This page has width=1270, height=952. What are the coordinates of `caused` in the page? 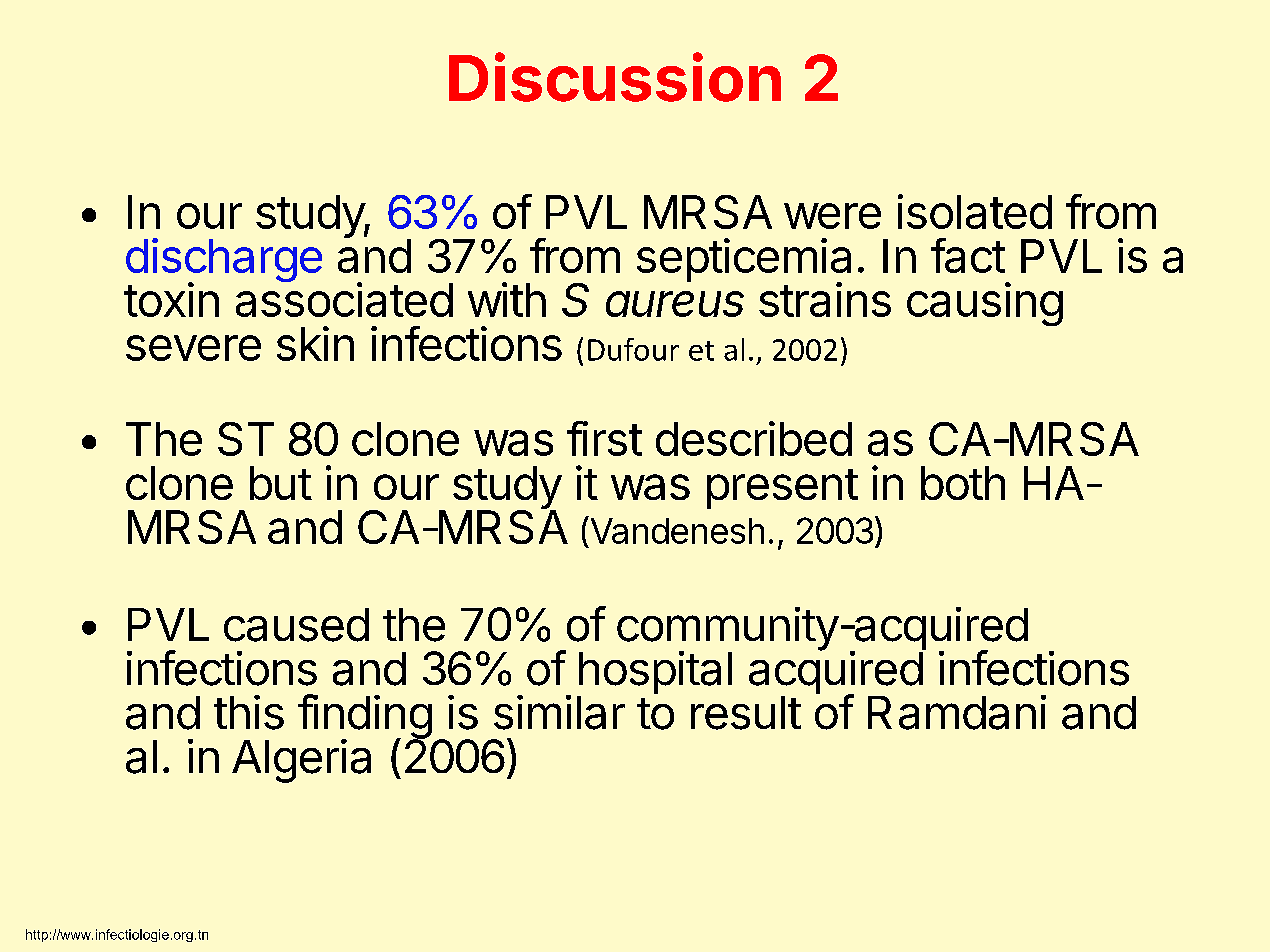 It's located at (296, 625).
